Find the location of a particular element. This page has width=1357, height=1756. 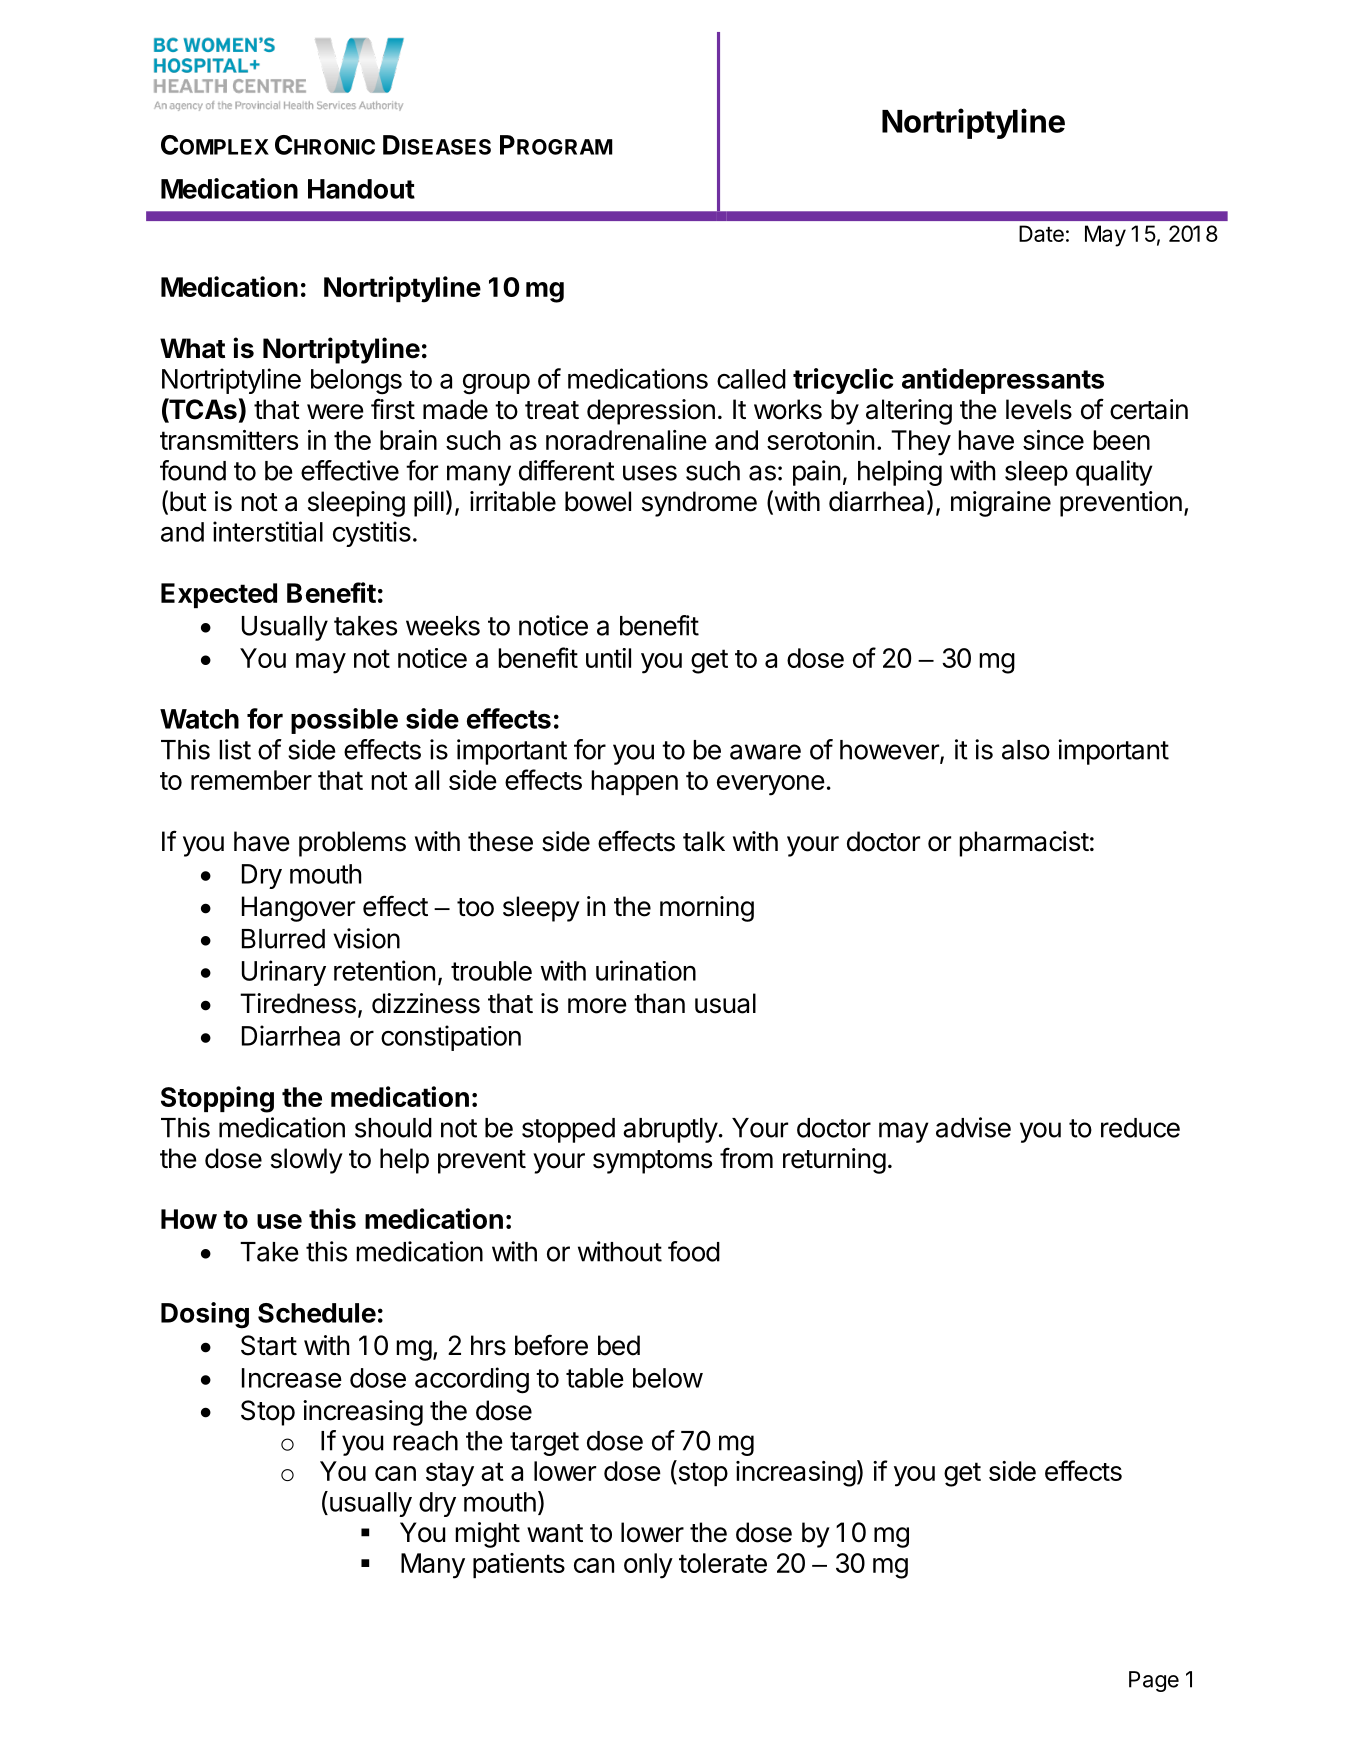

slowly is located at coordinates (307, 1161).
